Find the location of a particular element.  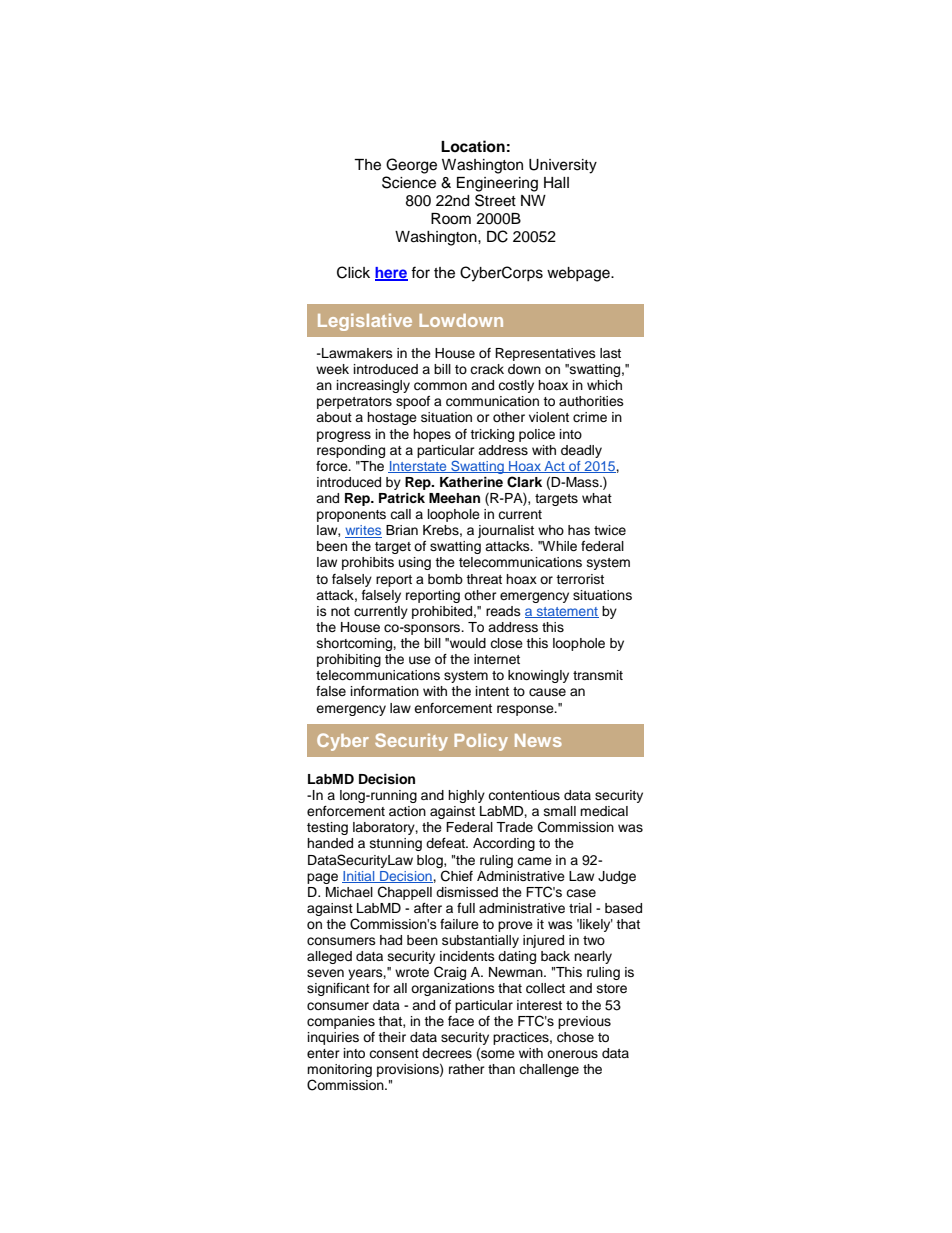

Science is located at coordinates (409, 182).
